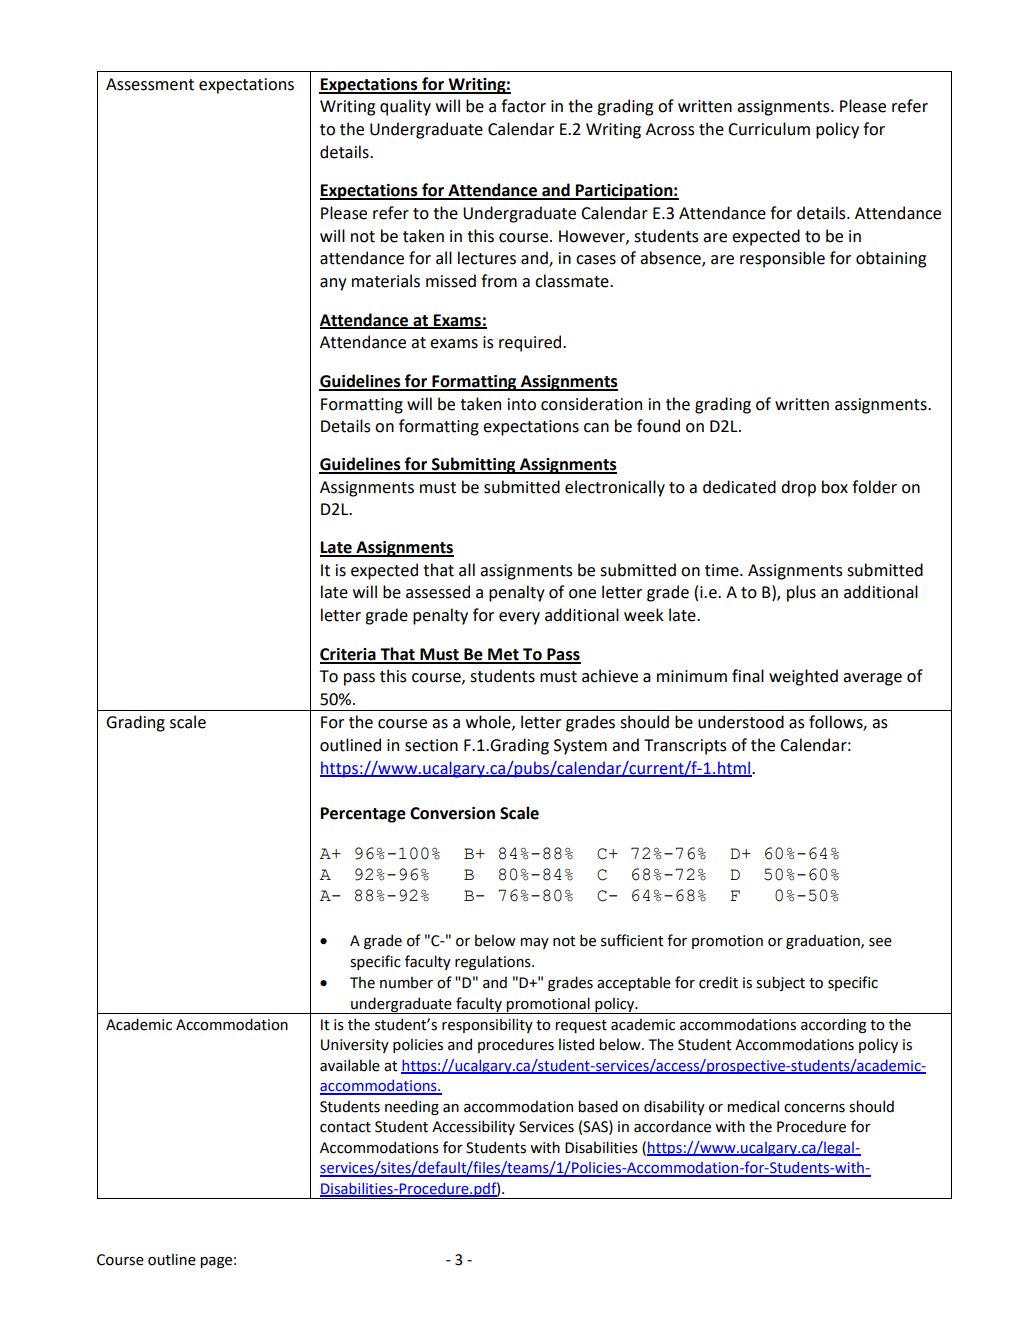 This image has height=1330, width=1027. I want to click on every, so click(519, 618).
